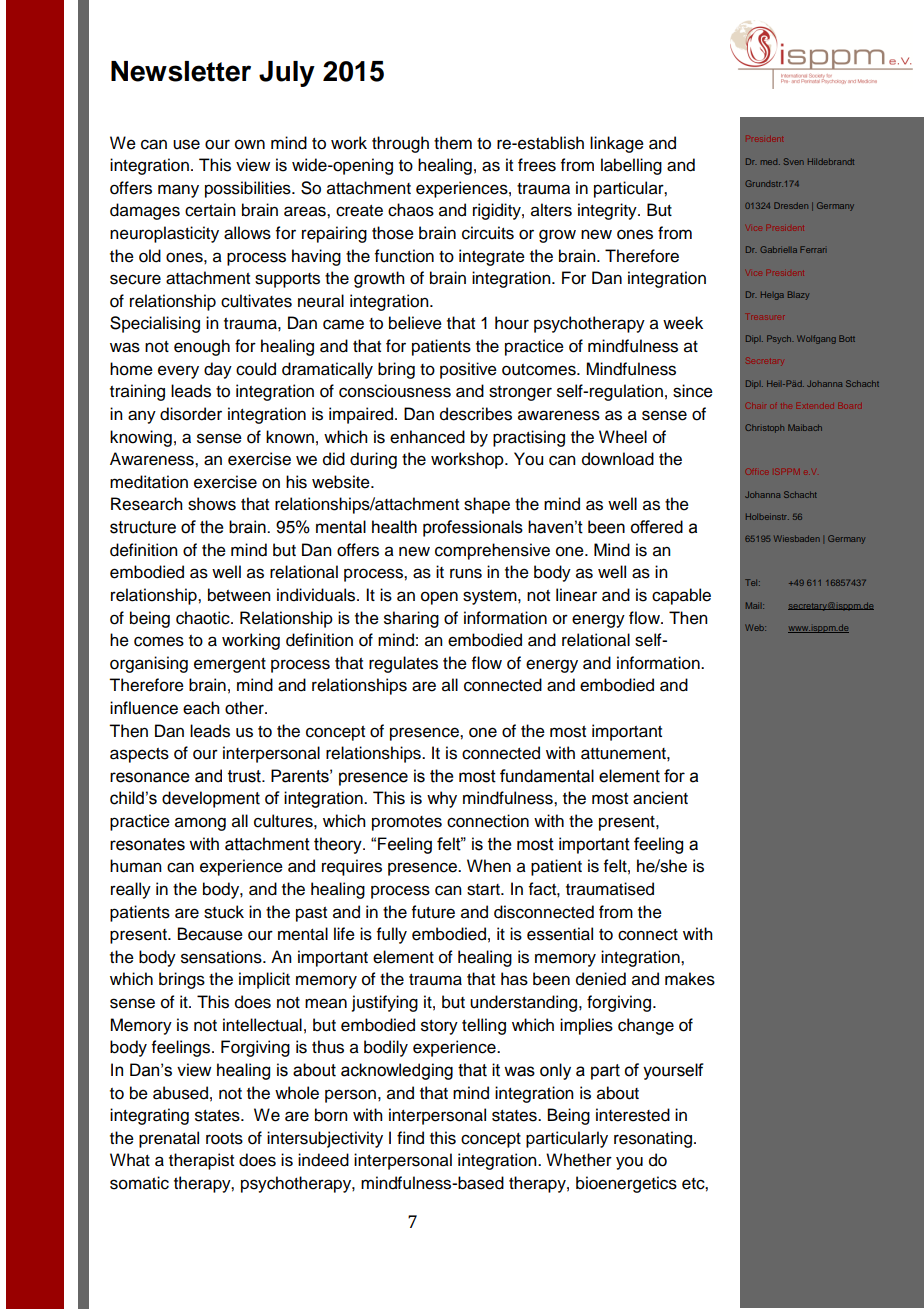 The image size is (924, 1309). Describe the element at coordinates (681, 596) in the page. I see `capable` at that location.
